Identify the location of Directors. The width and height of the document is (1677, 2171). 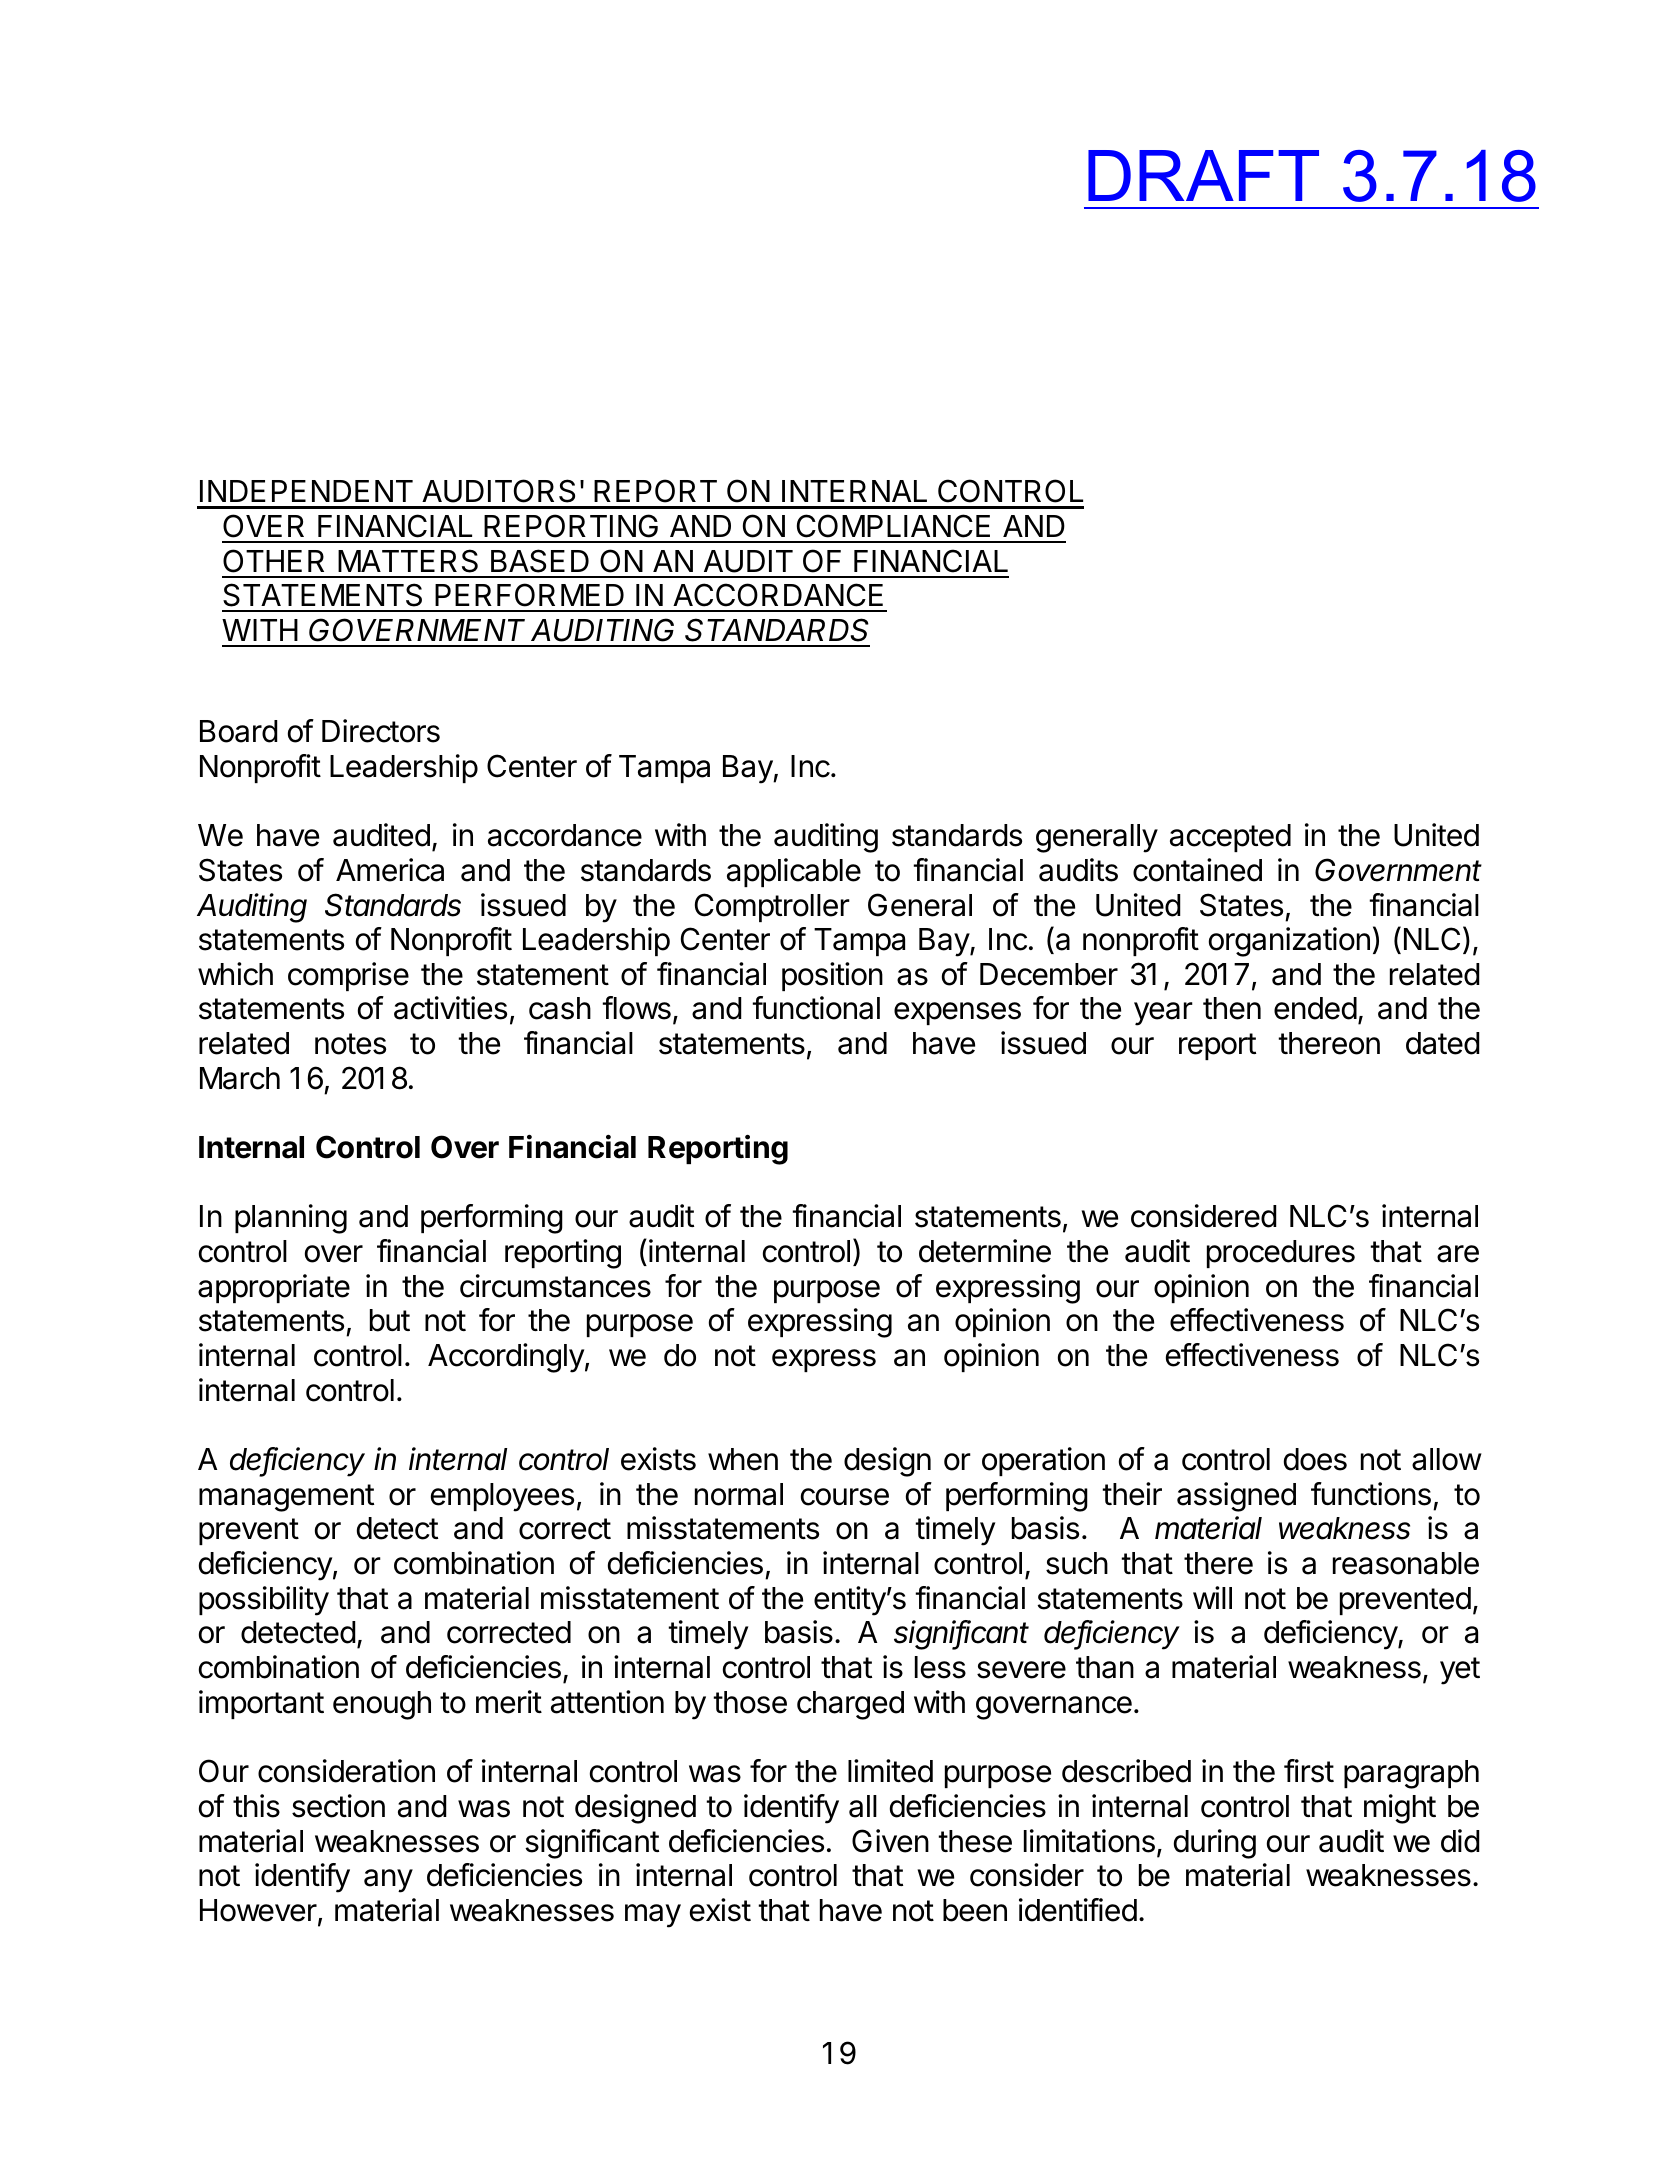
(381, 731).
